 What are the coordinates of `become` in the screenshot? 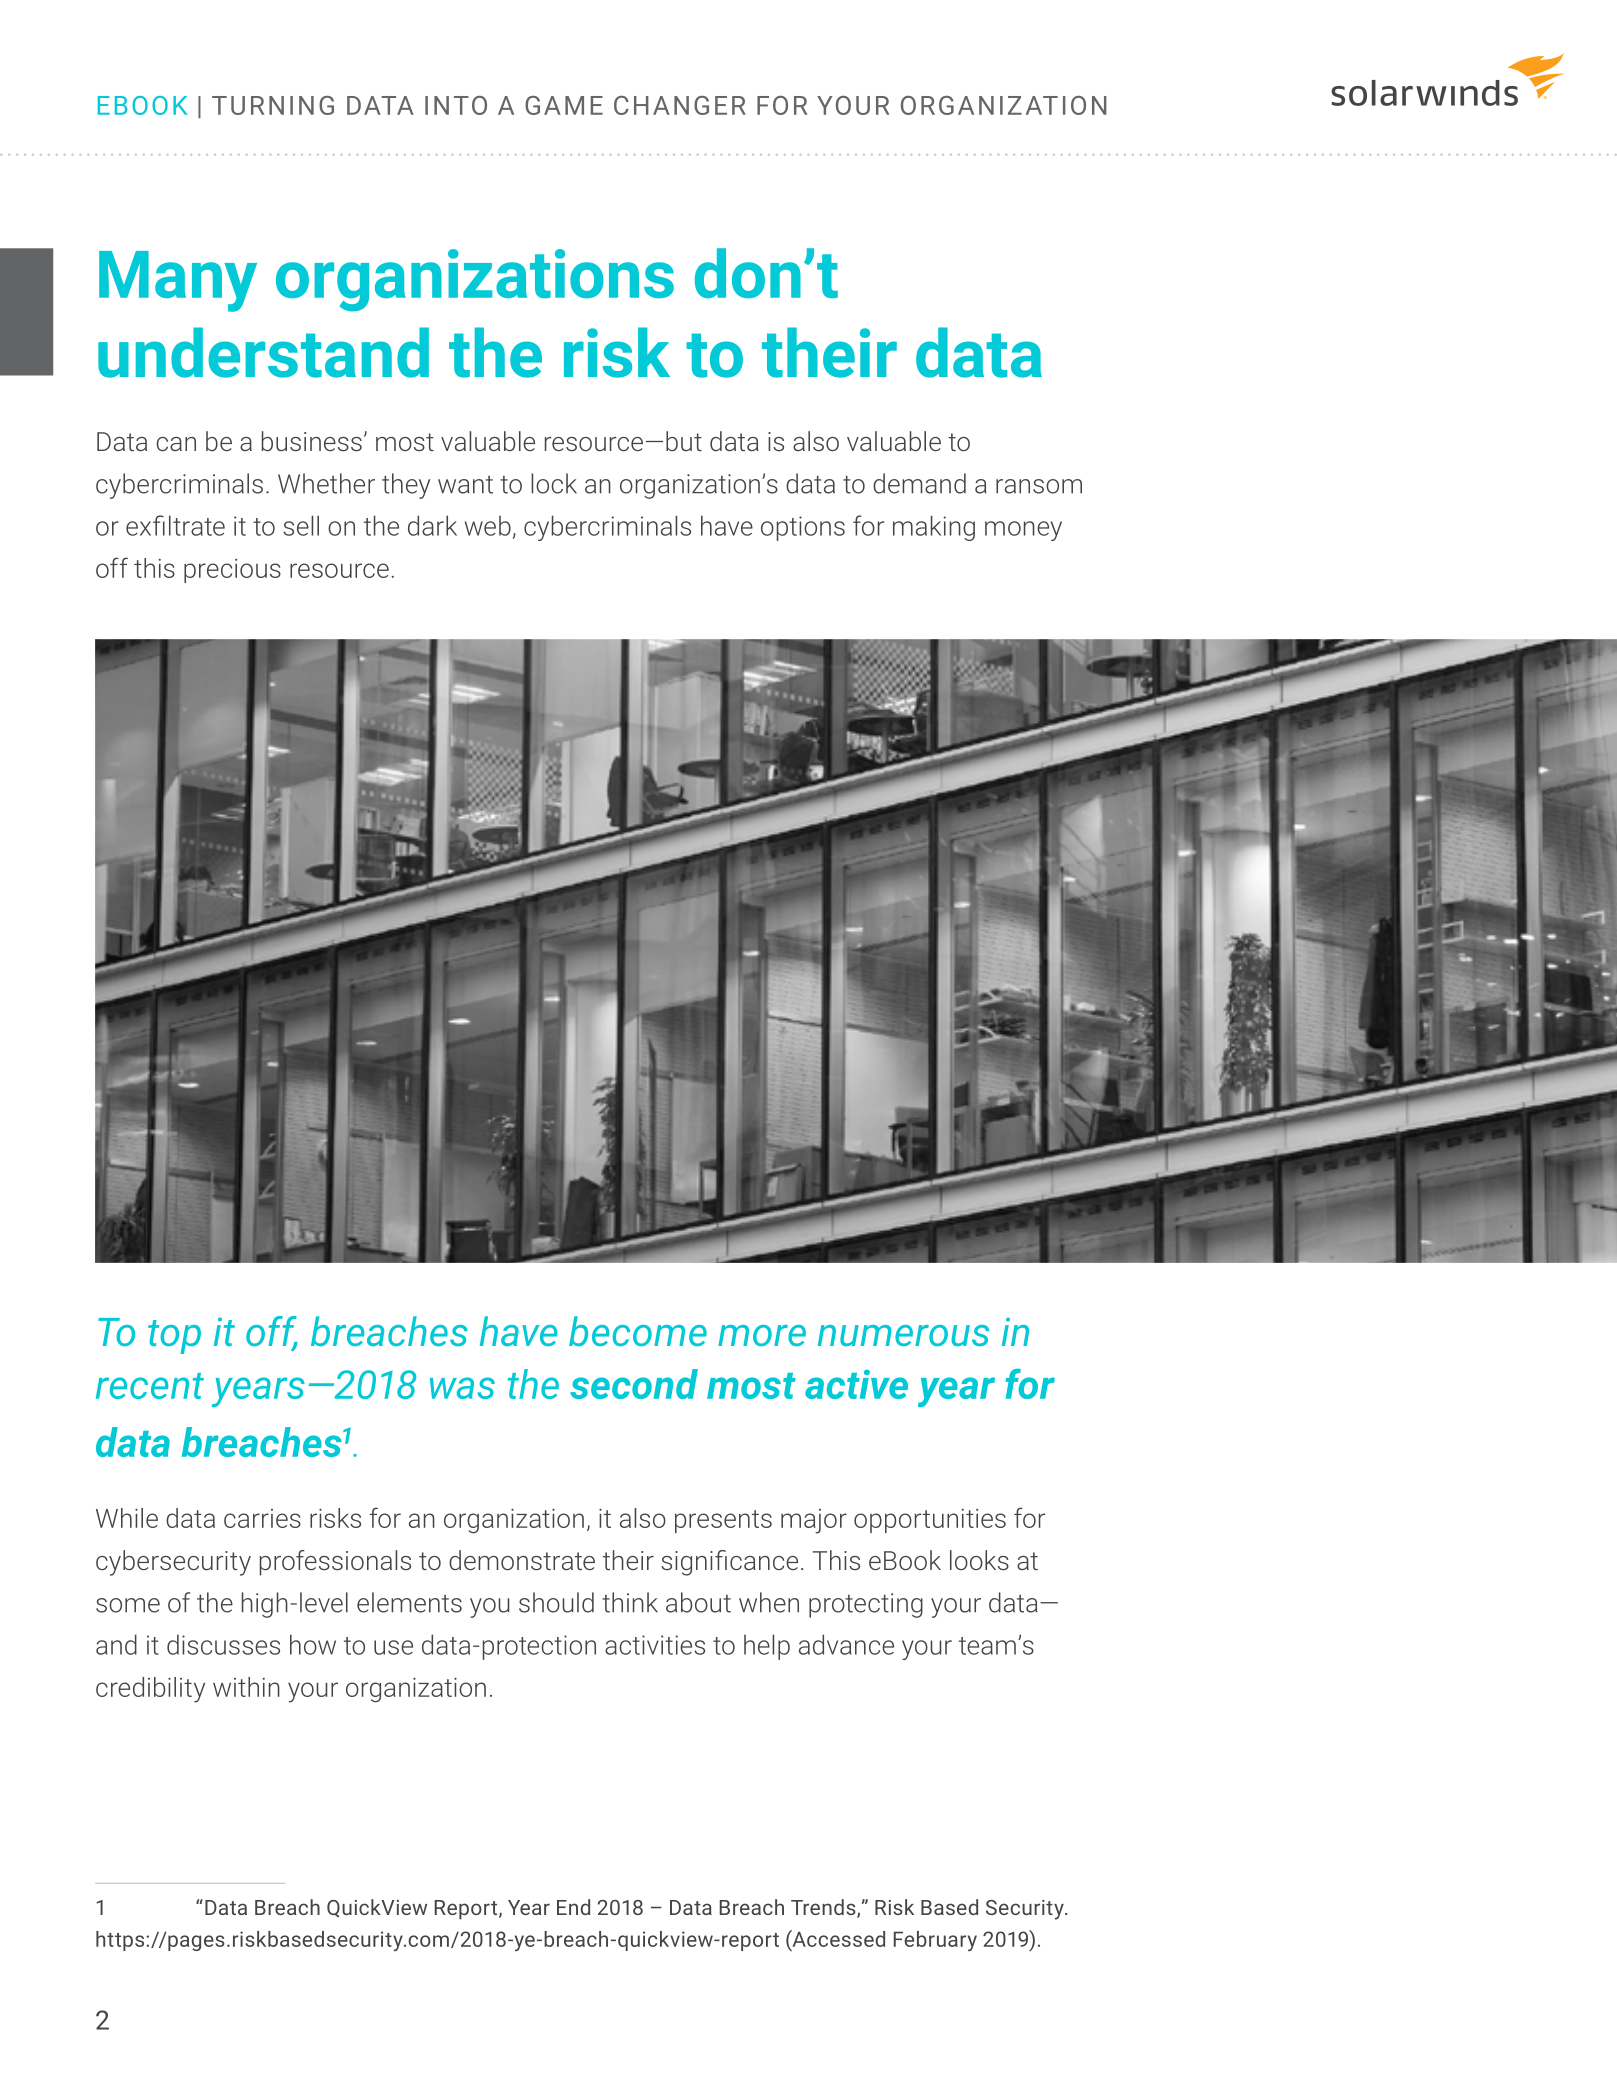 It's located at (638, 1331).
